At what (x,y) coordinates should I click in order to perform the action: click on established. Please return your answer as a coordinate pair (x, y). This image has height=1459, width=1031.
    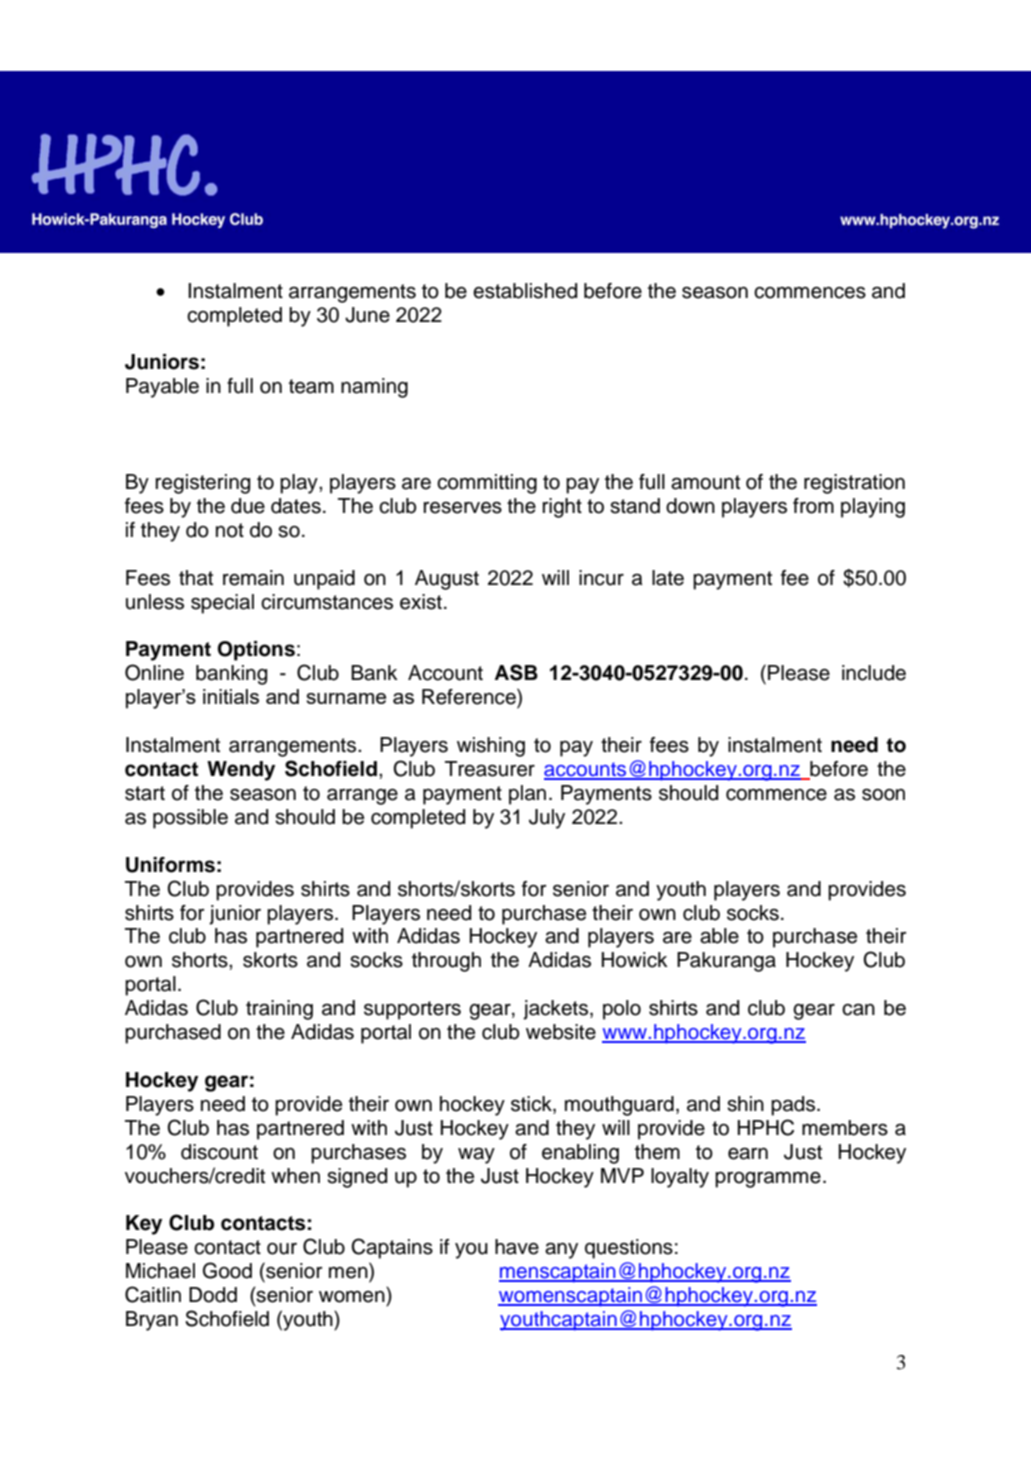
    Looking at the image, I should click on (525, 291).
